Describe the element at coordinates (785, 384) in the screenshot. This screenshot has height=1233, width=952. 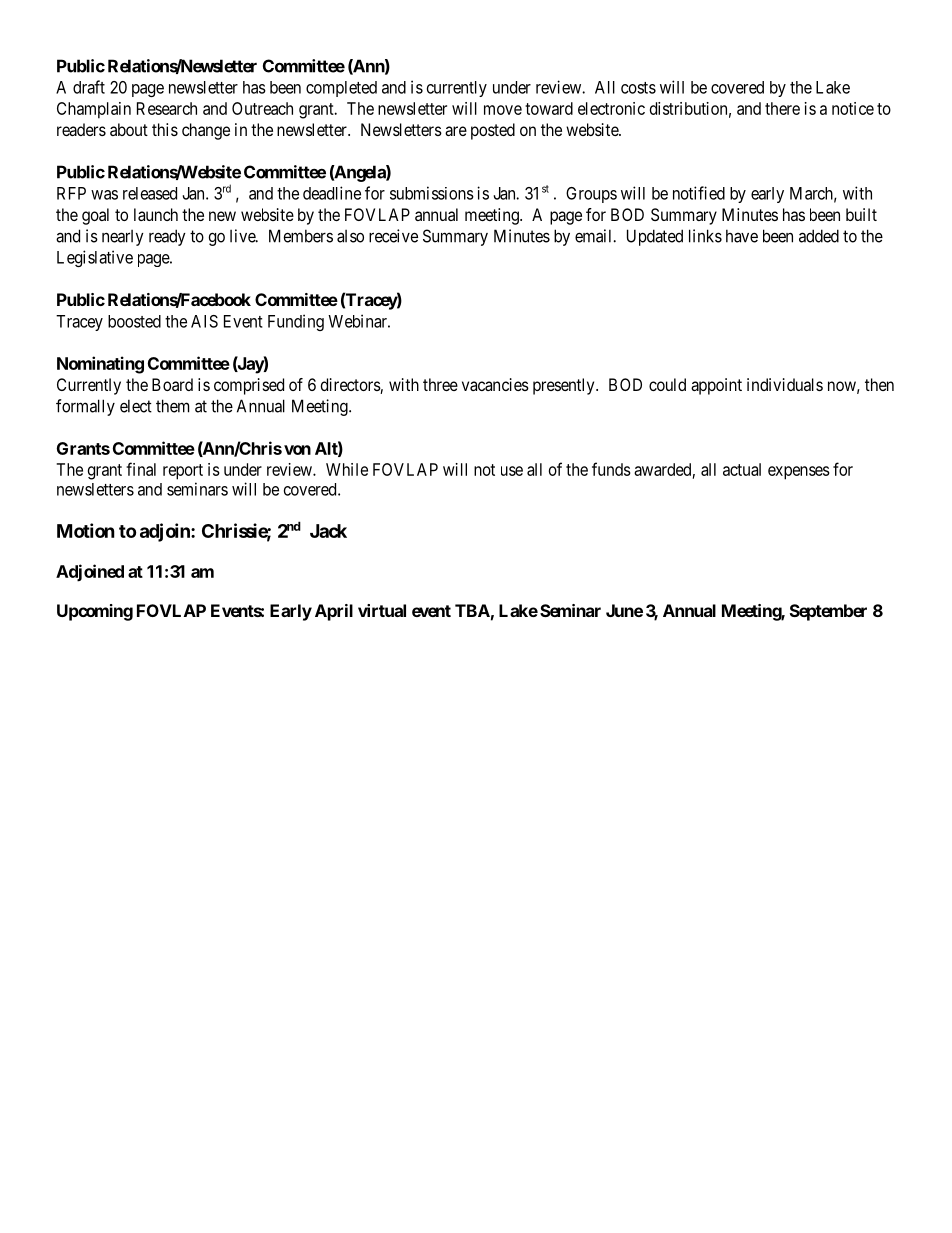
I see `individuals` at that location.
